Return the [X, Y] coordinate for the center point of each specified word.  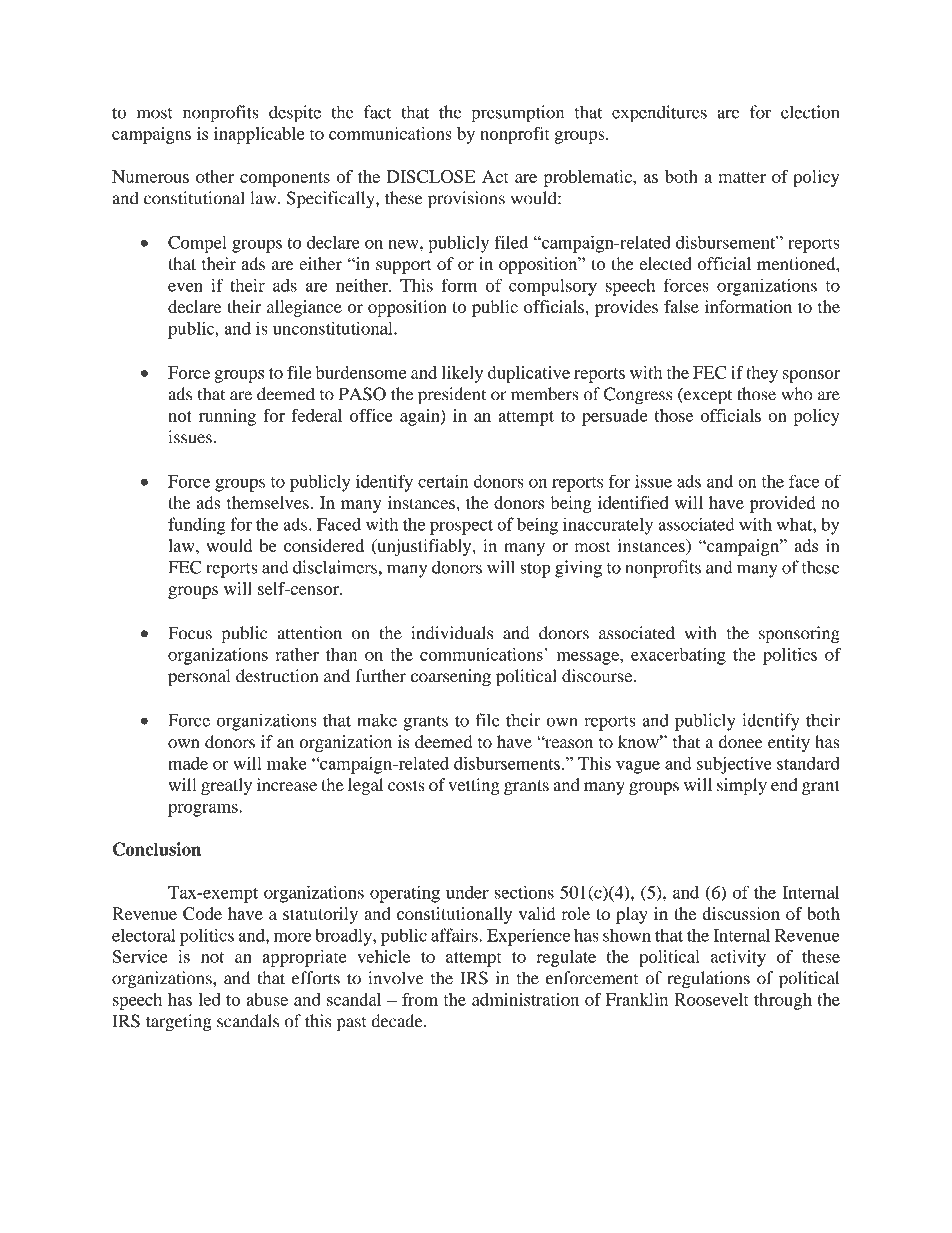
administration [525, 999]
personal [199, 678]
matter [742, 177]
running [227, 417]
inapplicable [259, 135]
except [707, 396]
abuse [267, 999]
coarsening [451, 677]
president [452, 396]
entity [789, 743]
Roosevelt [711, 999]
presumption [517, 114]
